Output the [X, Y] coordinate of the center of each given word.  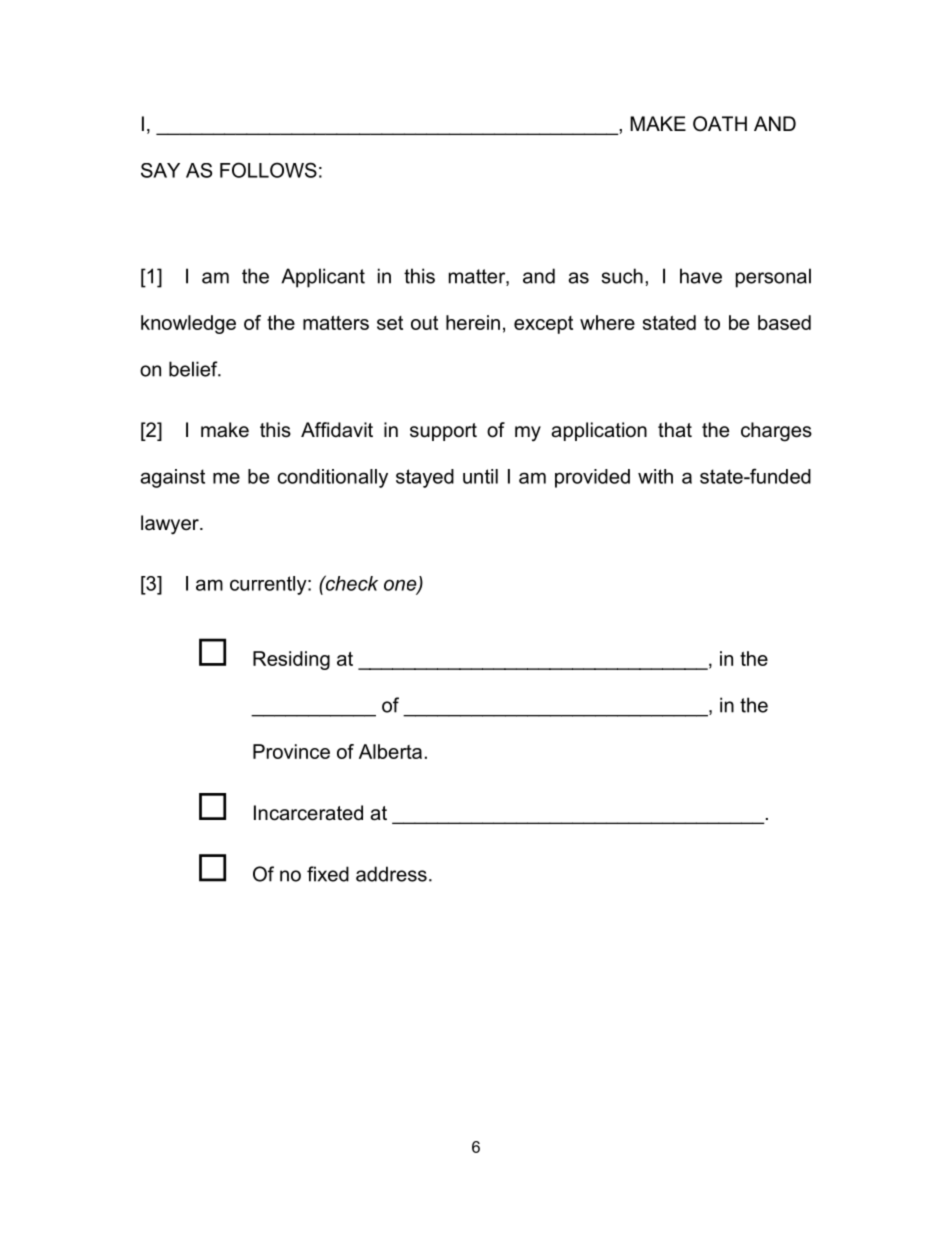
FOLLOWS [268, 170]
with [655, 476]
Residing [291, 660]
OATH [720, 124]
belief [194, 369]
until [480, 476]
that [675, 430]
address [391, 874]
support [443, 432]
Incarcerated [308, 813]
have [701, 276]
